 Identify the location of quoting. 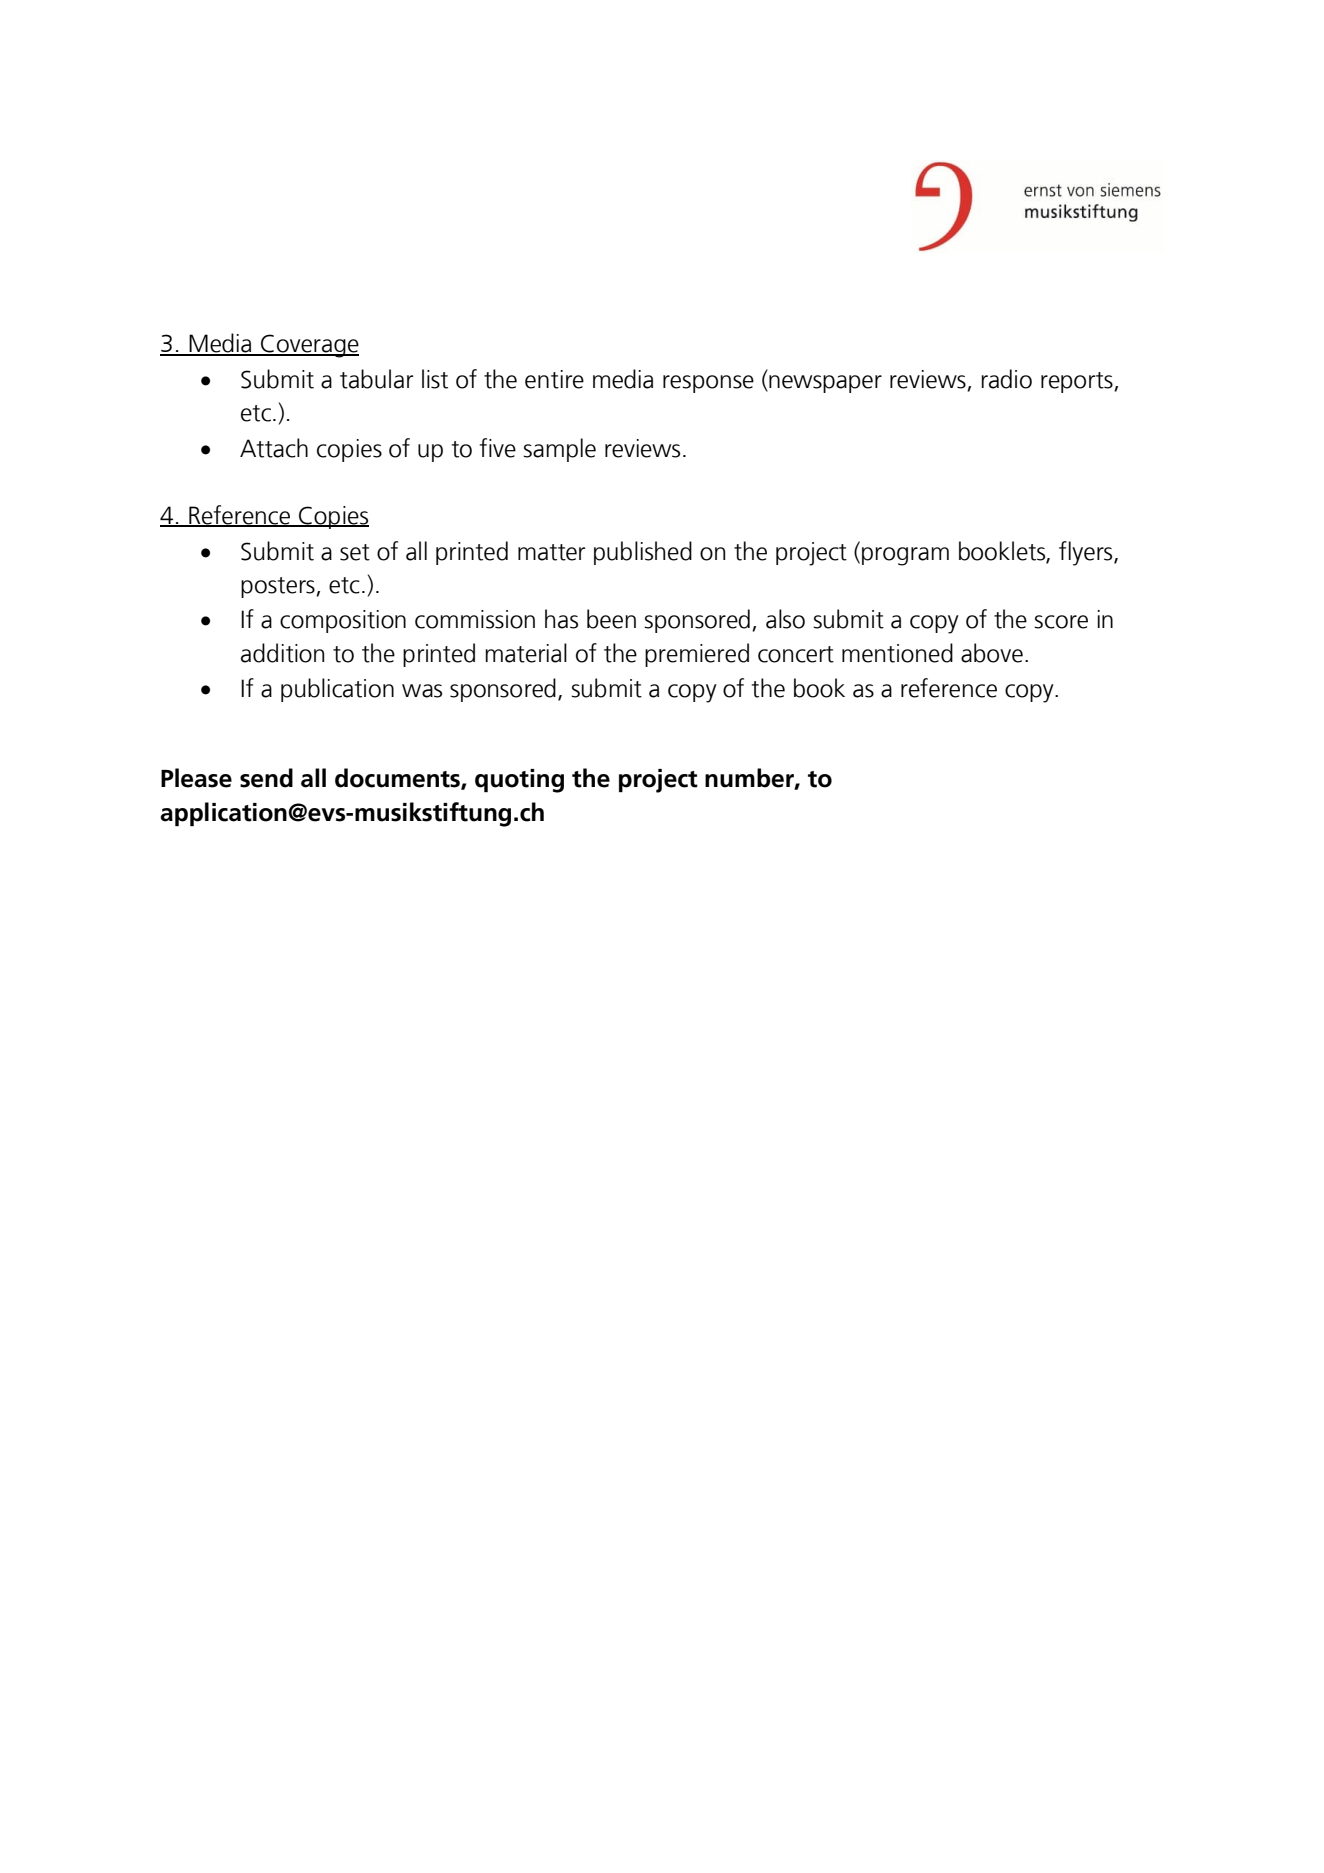
(519, 781).
